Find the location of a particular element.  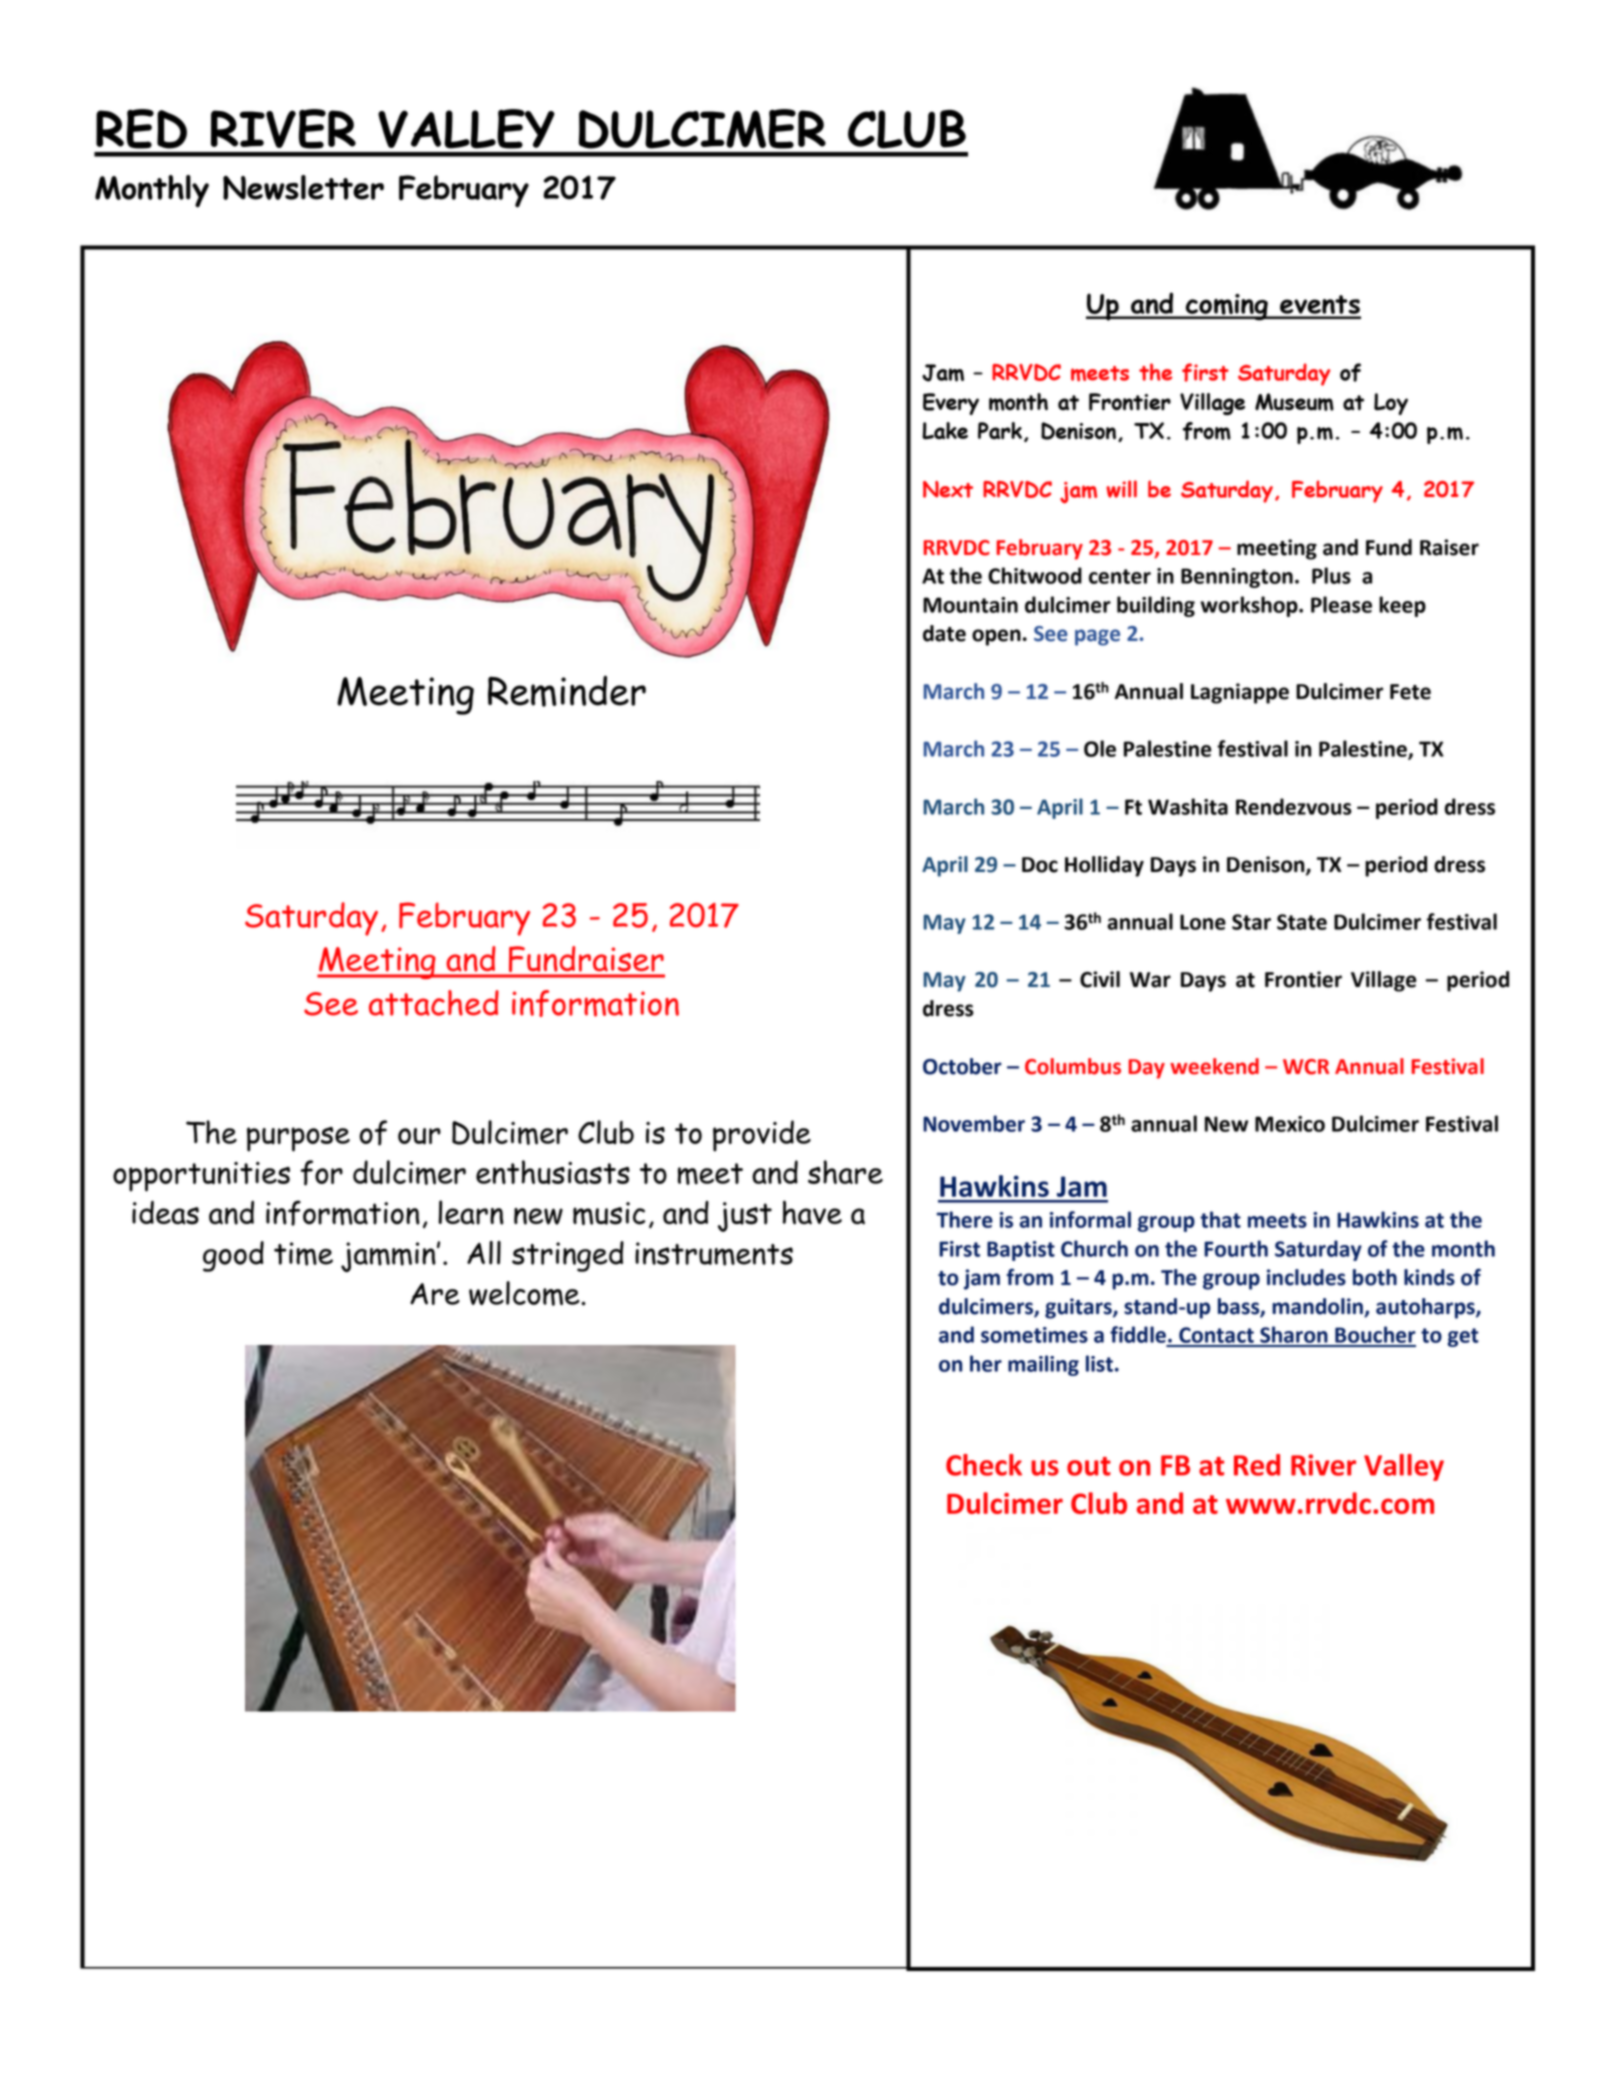

Reminder is located at coordinates (567, 691).
